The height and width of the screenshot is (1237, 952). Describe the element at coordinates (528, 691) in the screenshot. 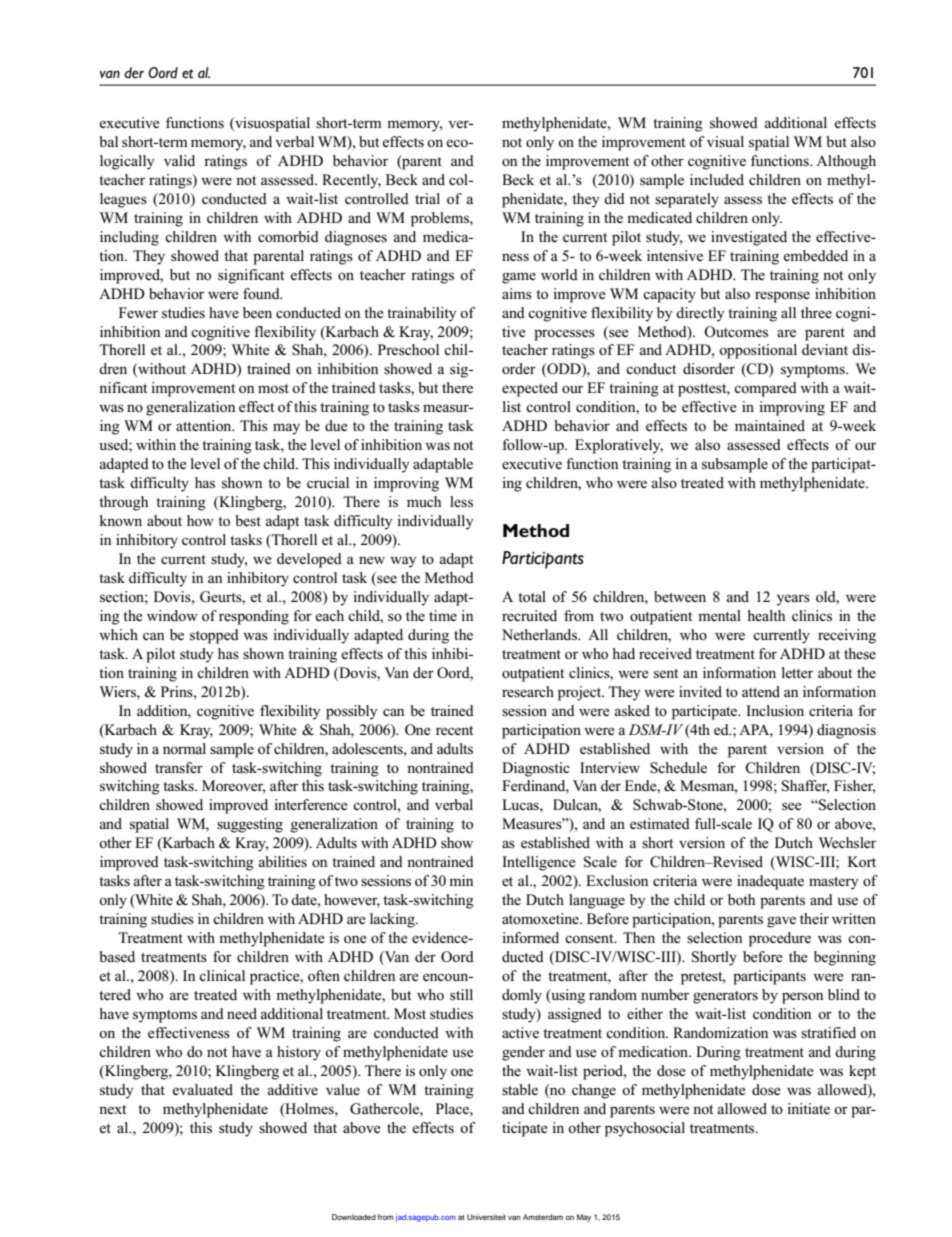

I see `research` at that location.
